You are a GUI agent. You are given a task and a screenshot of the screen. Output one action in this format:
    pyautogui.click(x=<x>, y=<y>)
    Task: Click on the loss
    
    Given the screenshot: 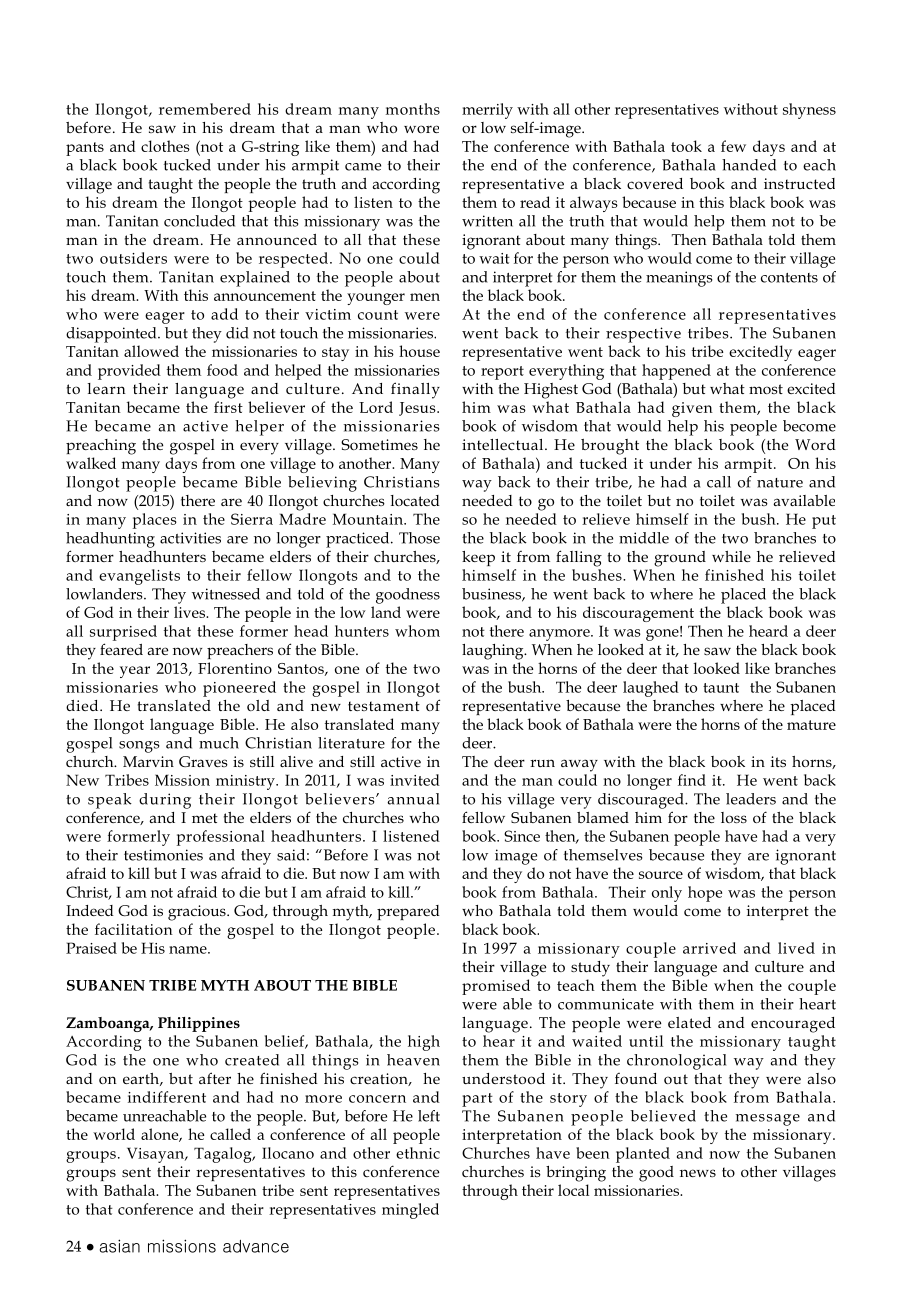 What is the action you would take?
    pyautogui.click(x=734, y=817)
